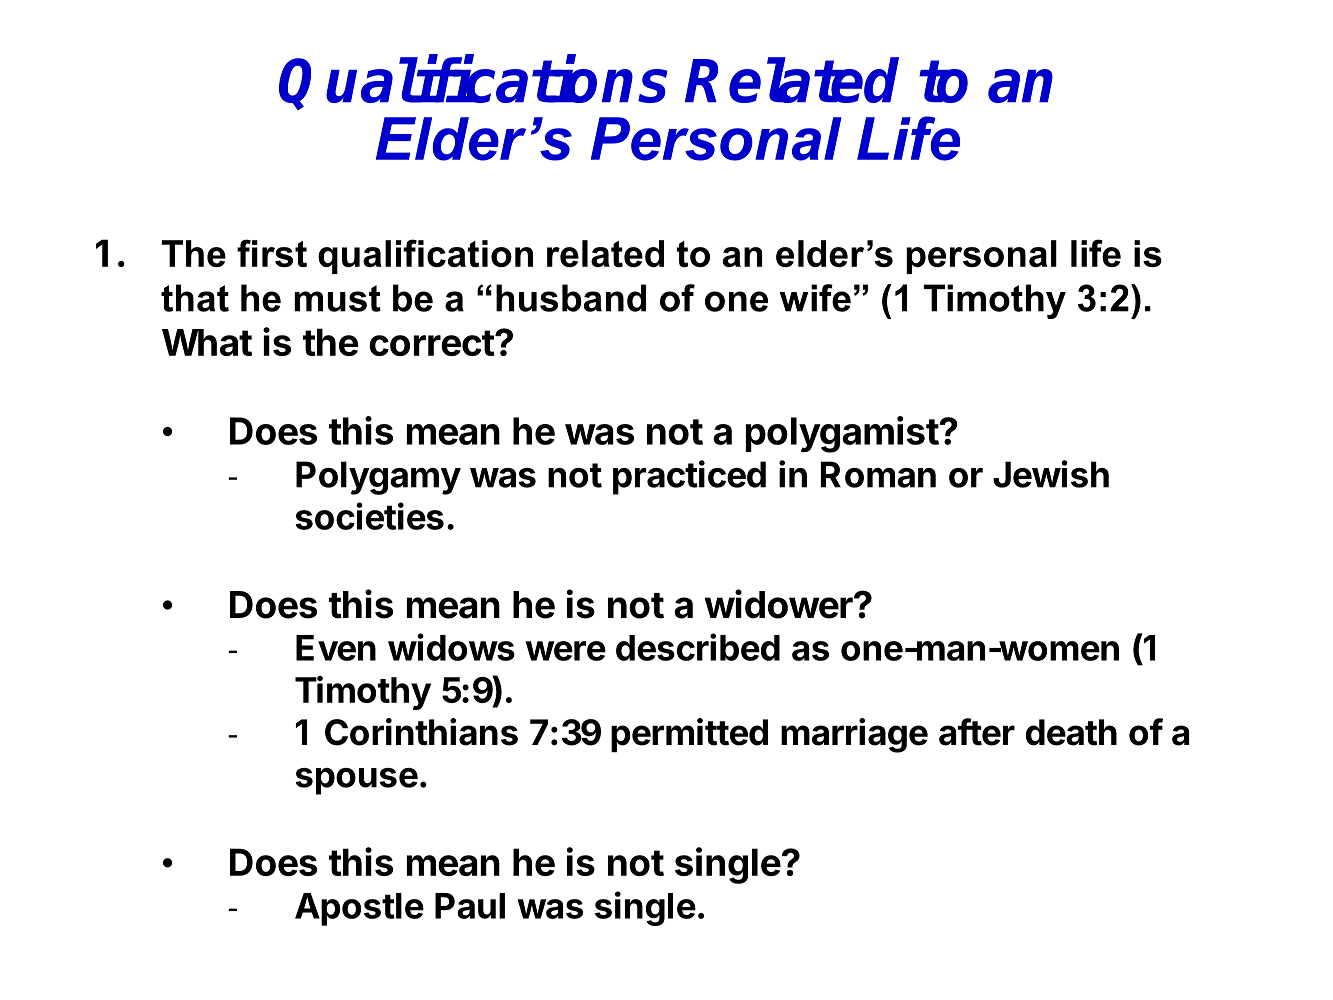  What do you see at coordinates (272, 253) in the document?
I see `first` at bounding box center [272, 253].
